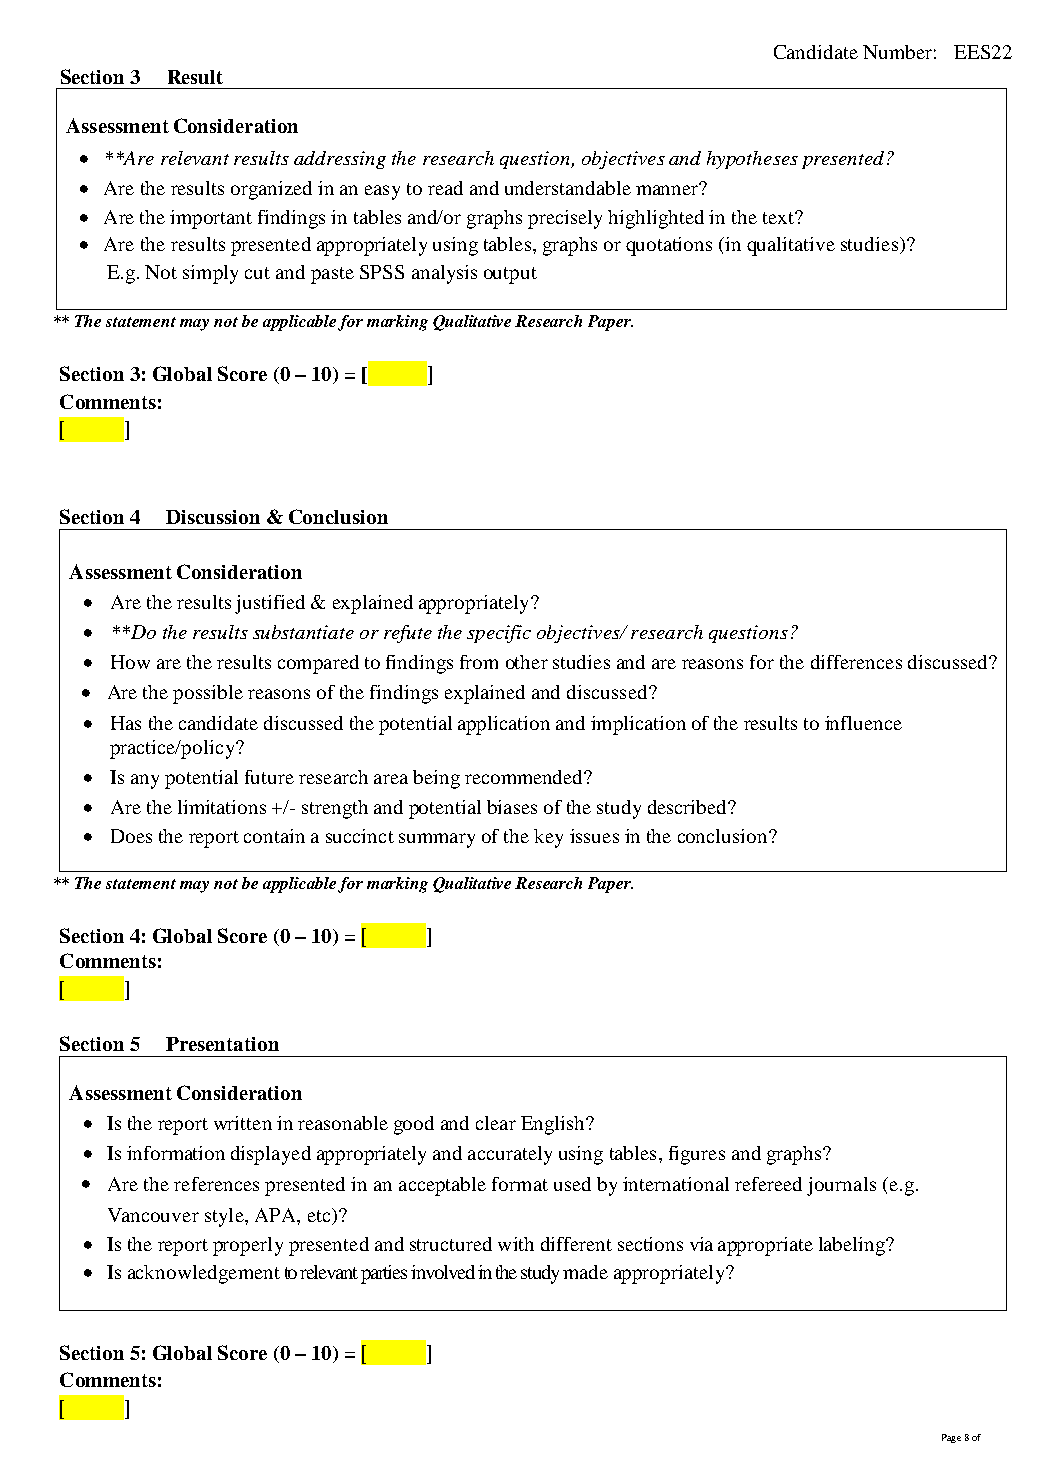 The image size is (1044, 1474). I want to click on made, so click(585, 1272).
